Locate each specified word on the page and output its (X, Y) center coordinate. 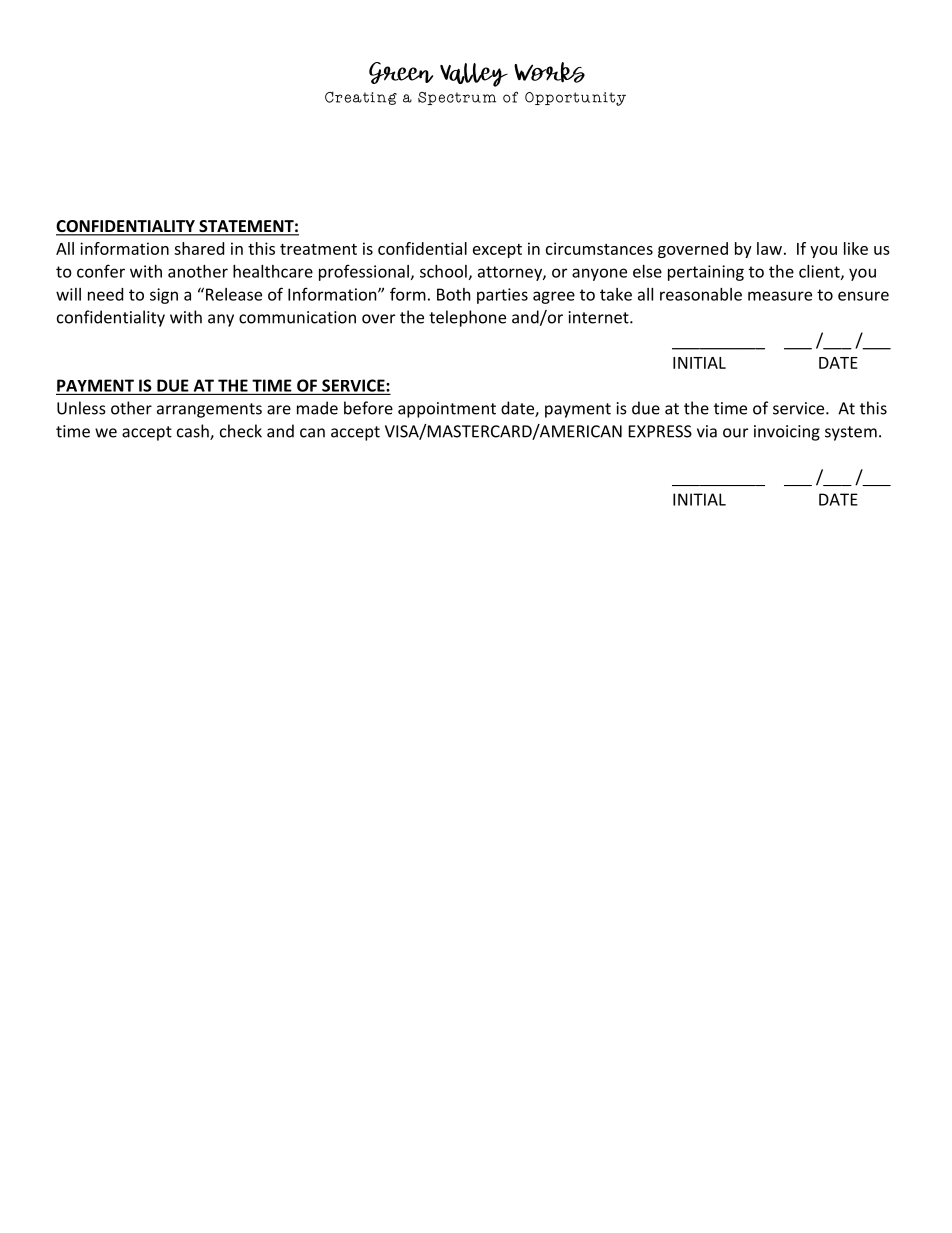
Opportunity (575, 99)
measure (780, 296)
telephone (467, 318)
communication (297, 317)
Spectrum (457, 98)
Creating (361, 98)
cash (194, 432)
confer (101, 271)
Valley (474, 75)
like (856, 248)
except (497, 251)
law (769, 248)
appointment (447, 410)
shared (199, 248)
